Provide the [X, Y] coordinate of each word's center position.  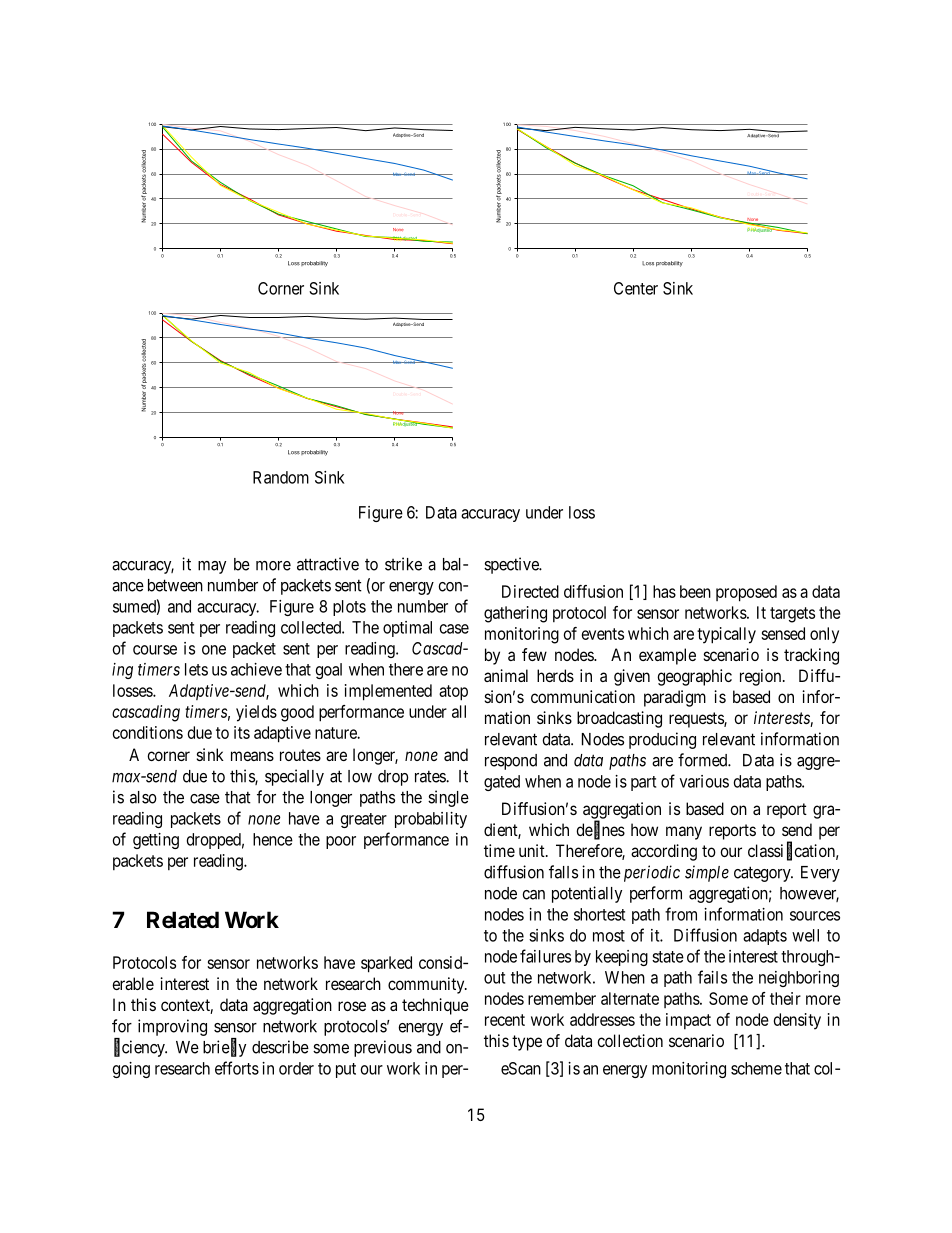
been [695, 591]
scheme [756, 1068]
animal [506, 675]
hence [273, 839]
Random [281, 477]
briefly [224, 1048]
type [527, 1043]
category [763, 874]
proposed [746, 593]
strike [403, 564]
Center [636, 288]
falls [563, 872]
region [762, 677]
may [212, 567]
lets [196, 669]
